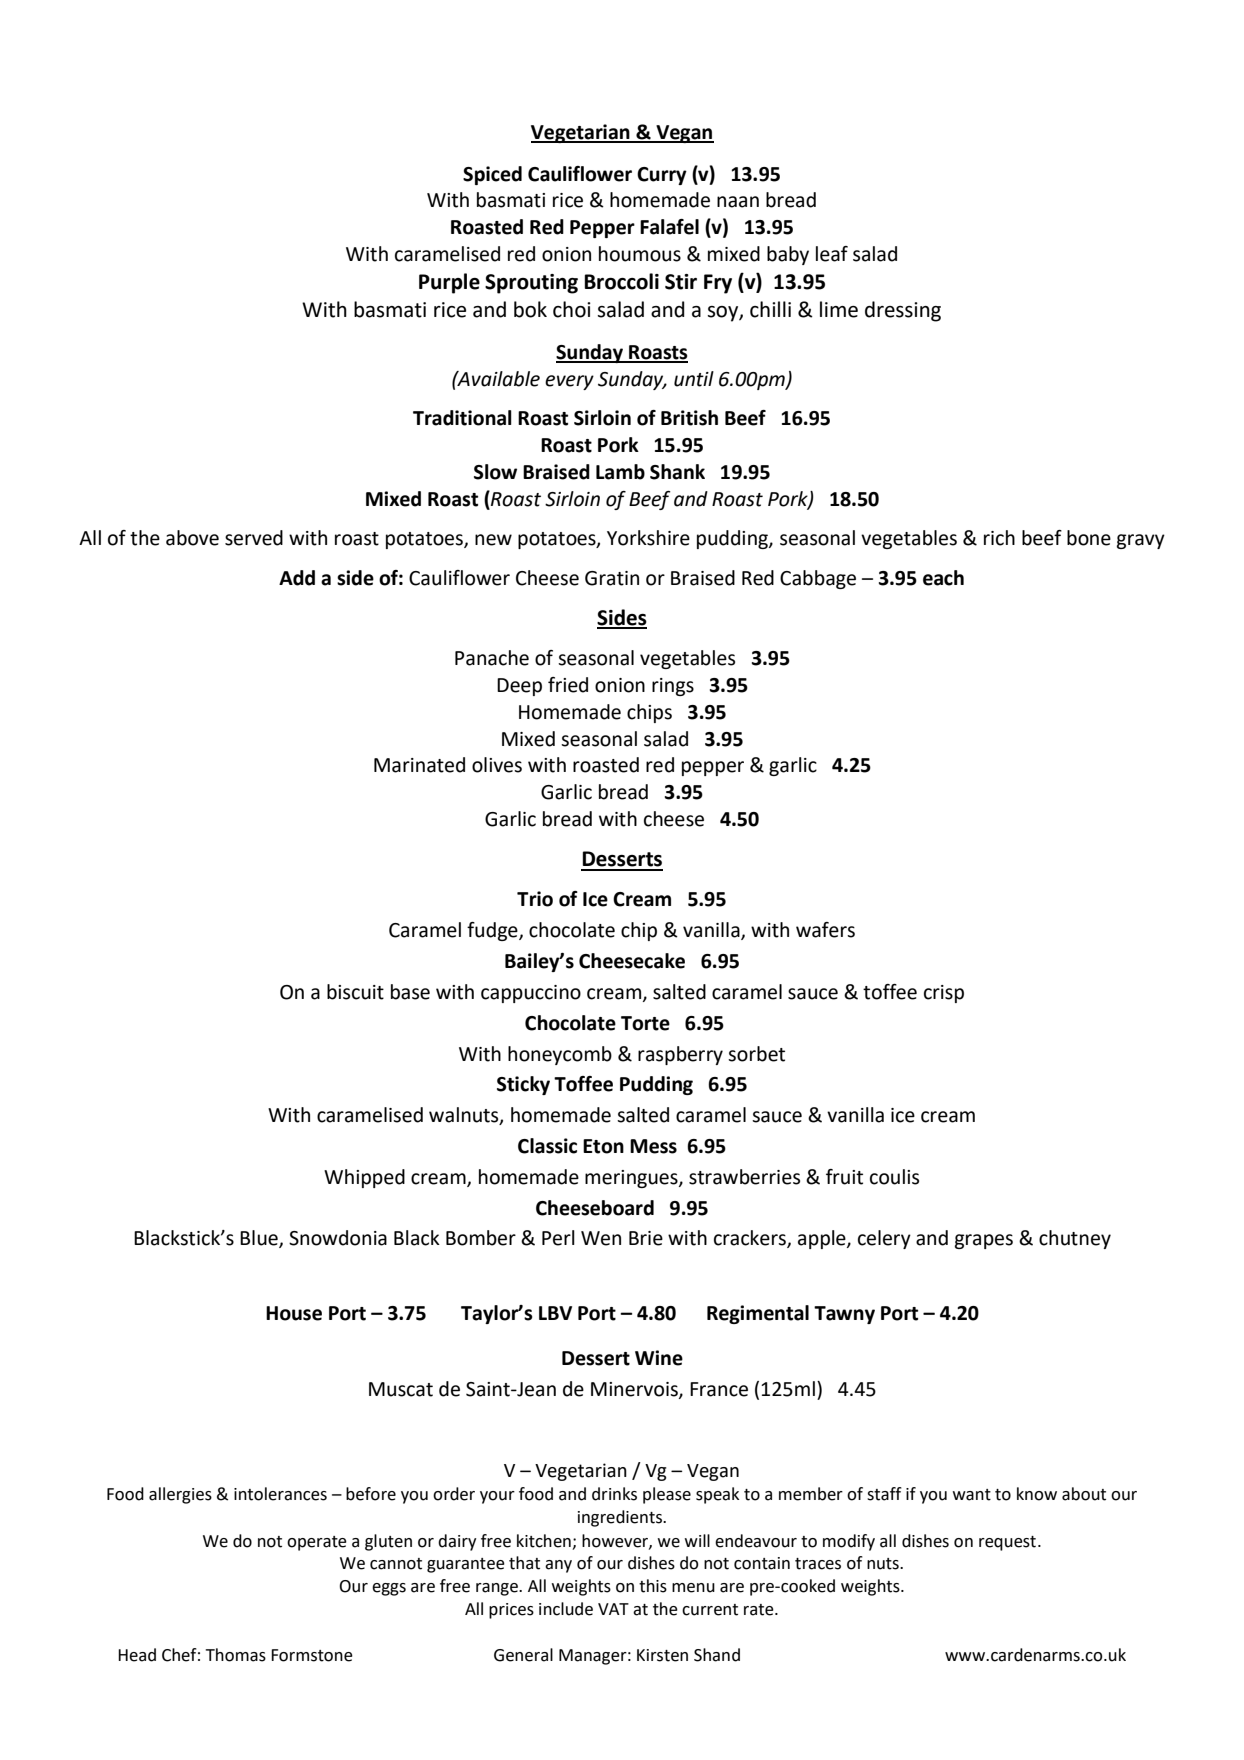 This image has height=1760, width=1244. Describe the element at coordinates (669, 227) in the image. I see `Falafel` at that location.
